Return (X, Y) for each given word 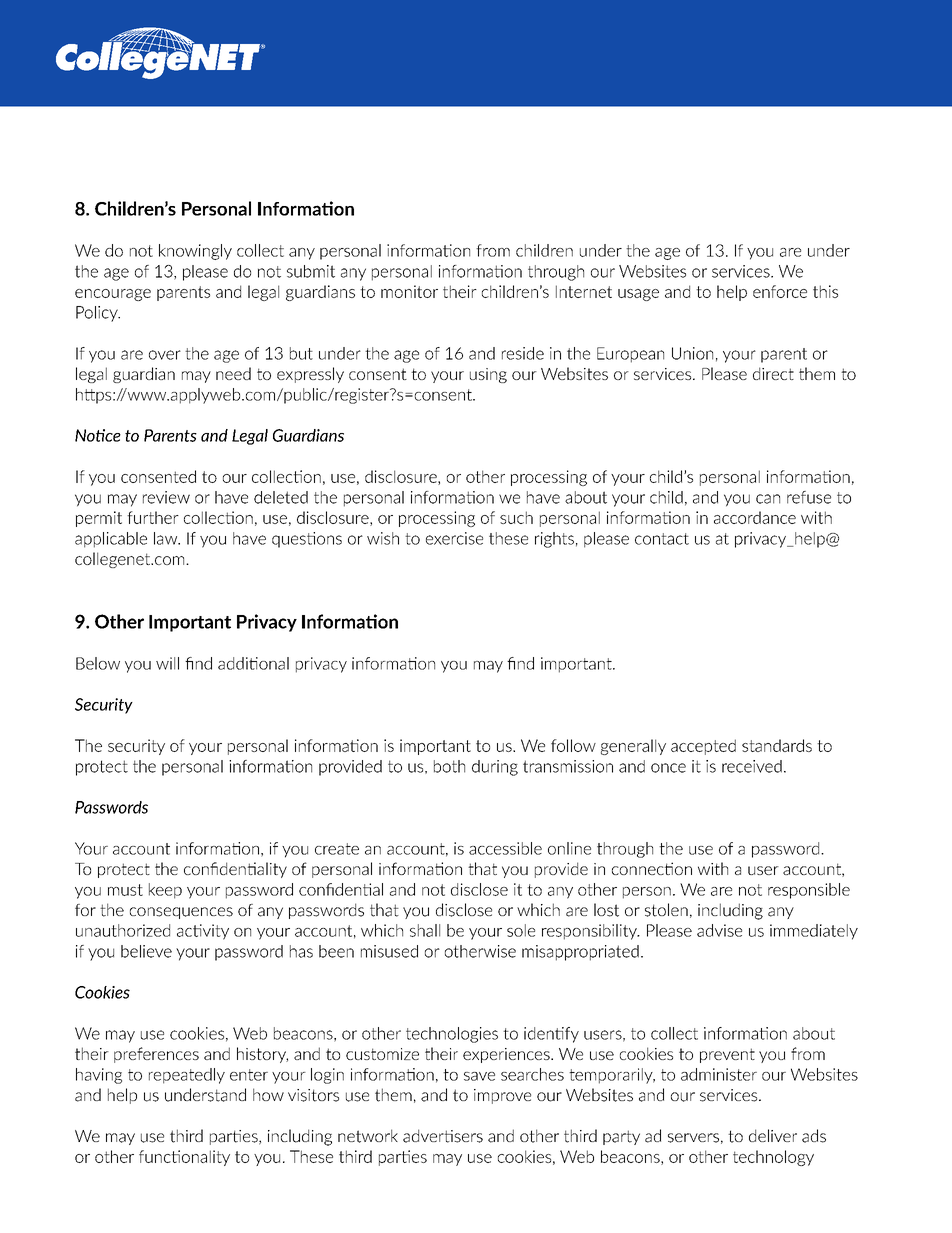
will (167, 663)
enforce (780, 291)
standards (777, 745)
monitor (409, 291)
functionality (184, 1158)
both (449, 766)
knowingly (195, 252)
